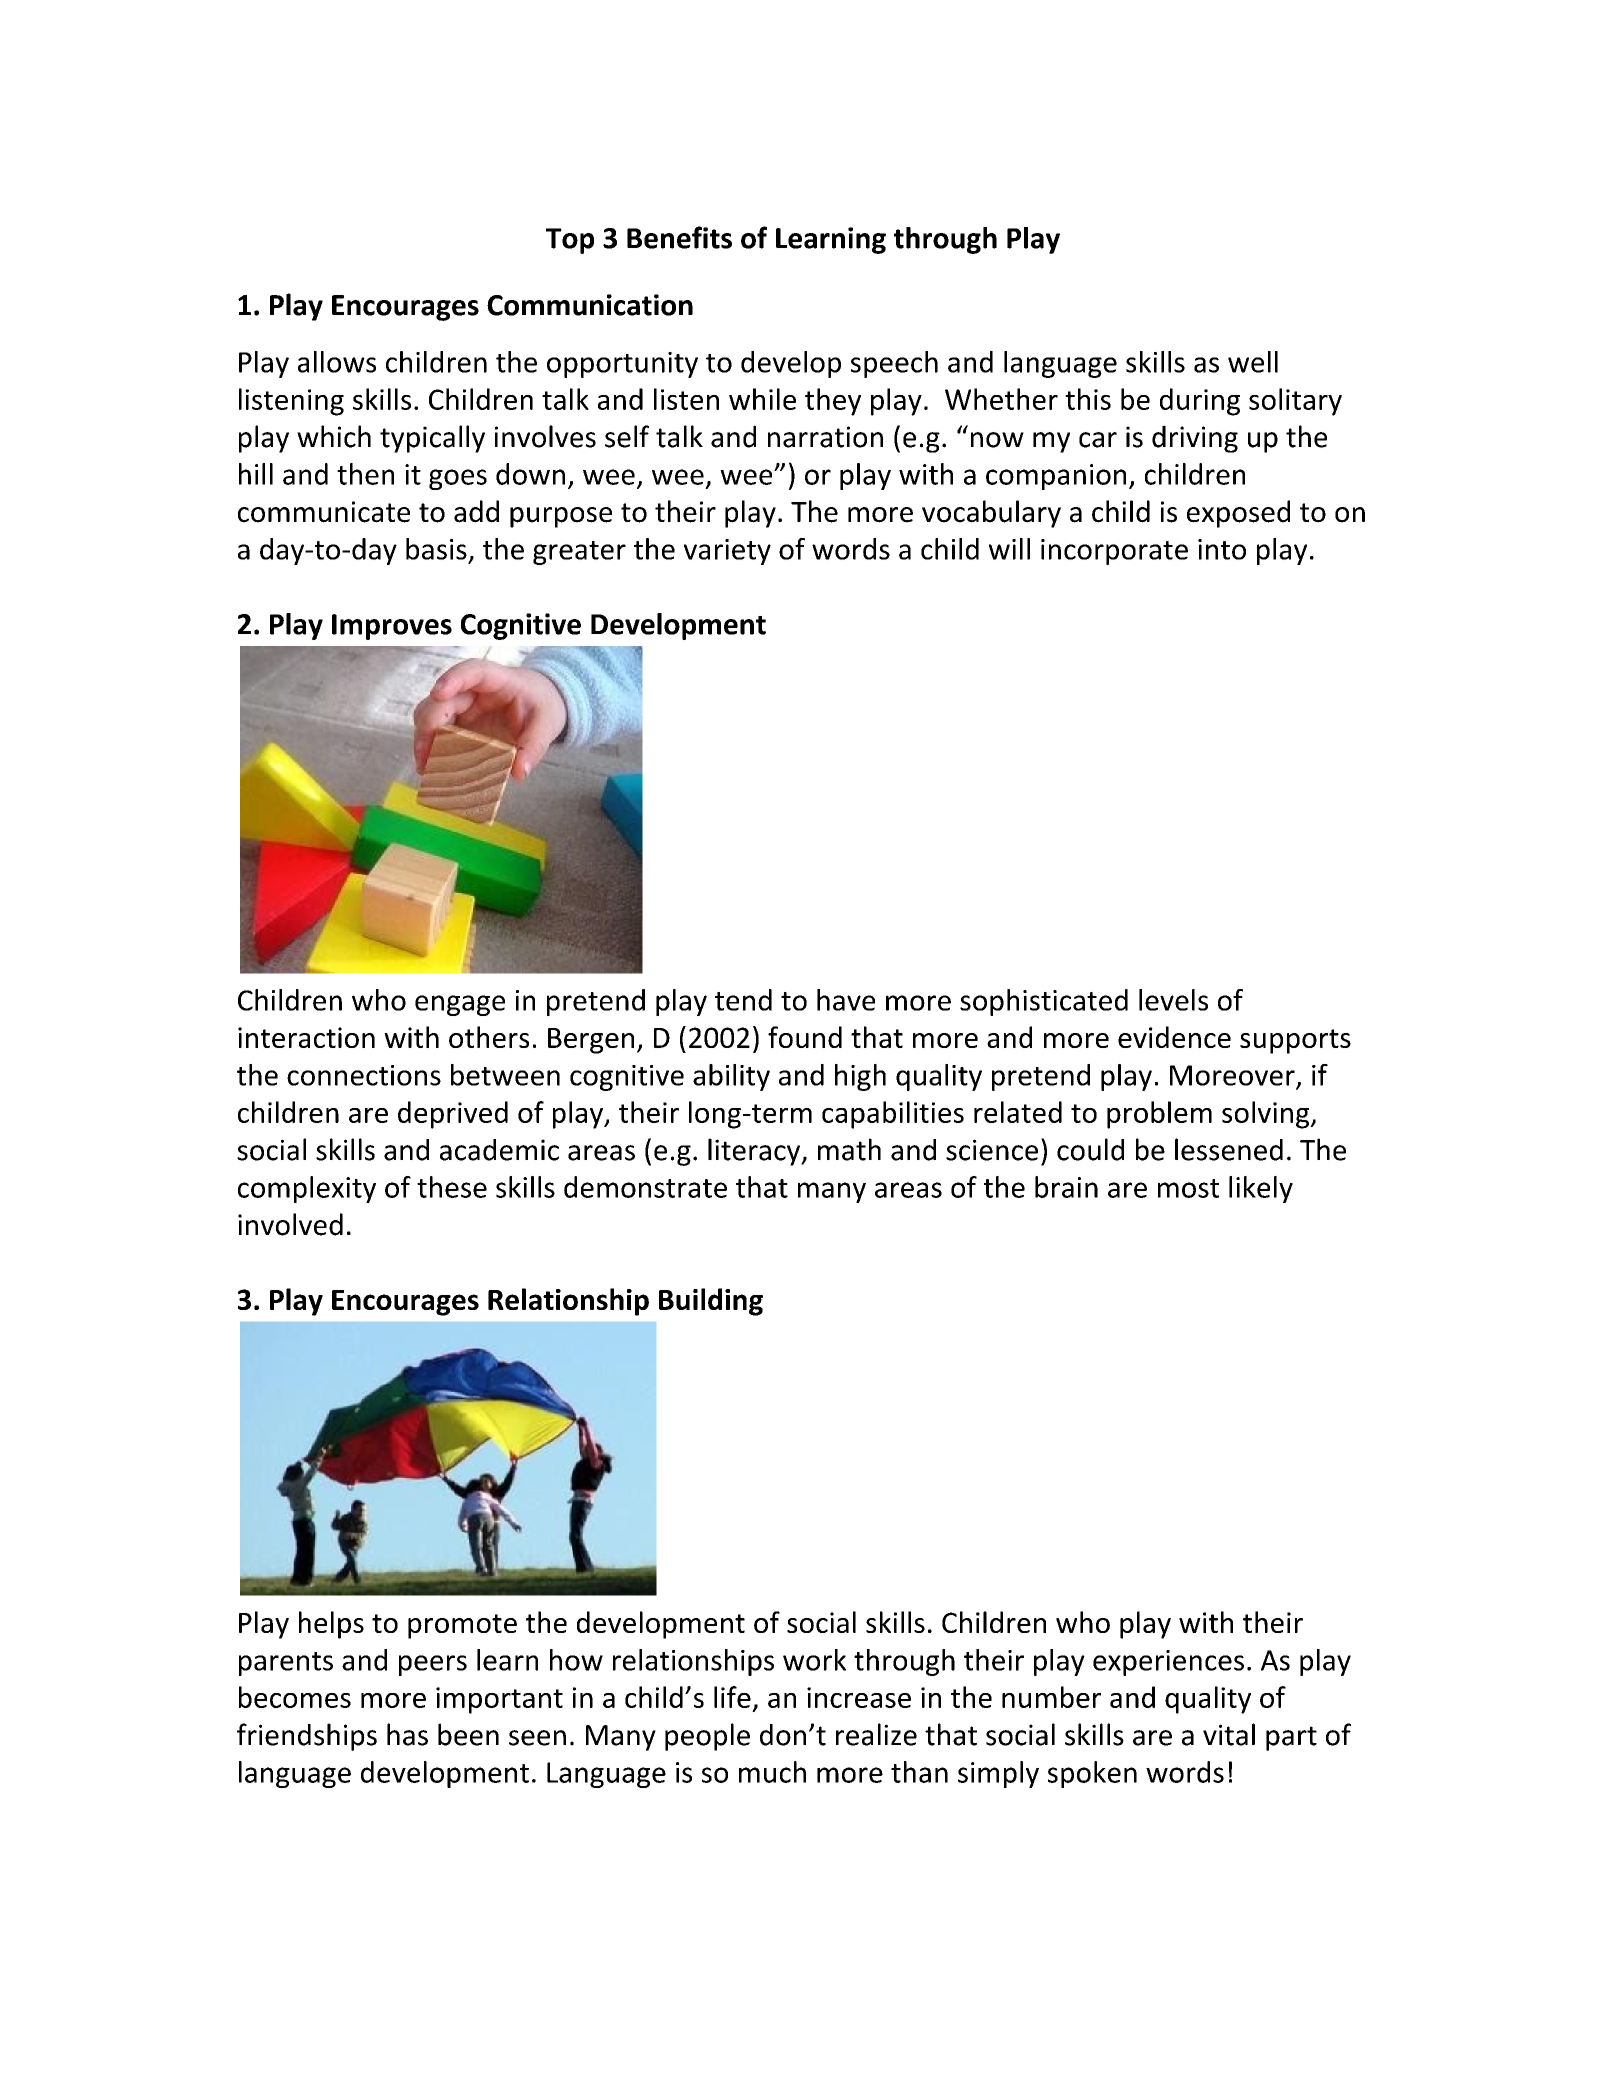  Describe the element at coordinates (1222, 549) in the document. I see `into` at that location.
